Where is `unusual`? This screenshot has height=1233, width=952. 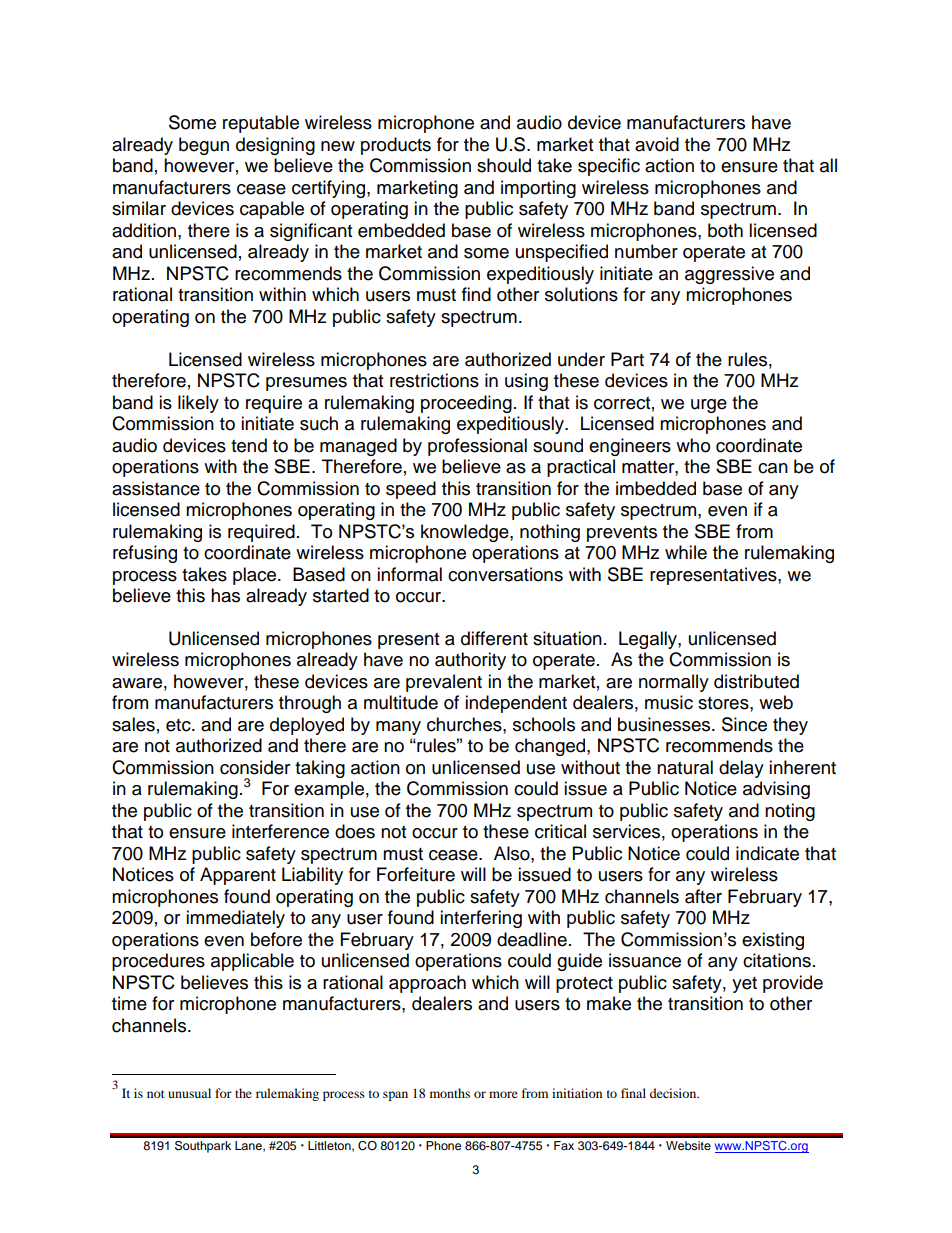 unusual is located at coordinates (189, 1093).
